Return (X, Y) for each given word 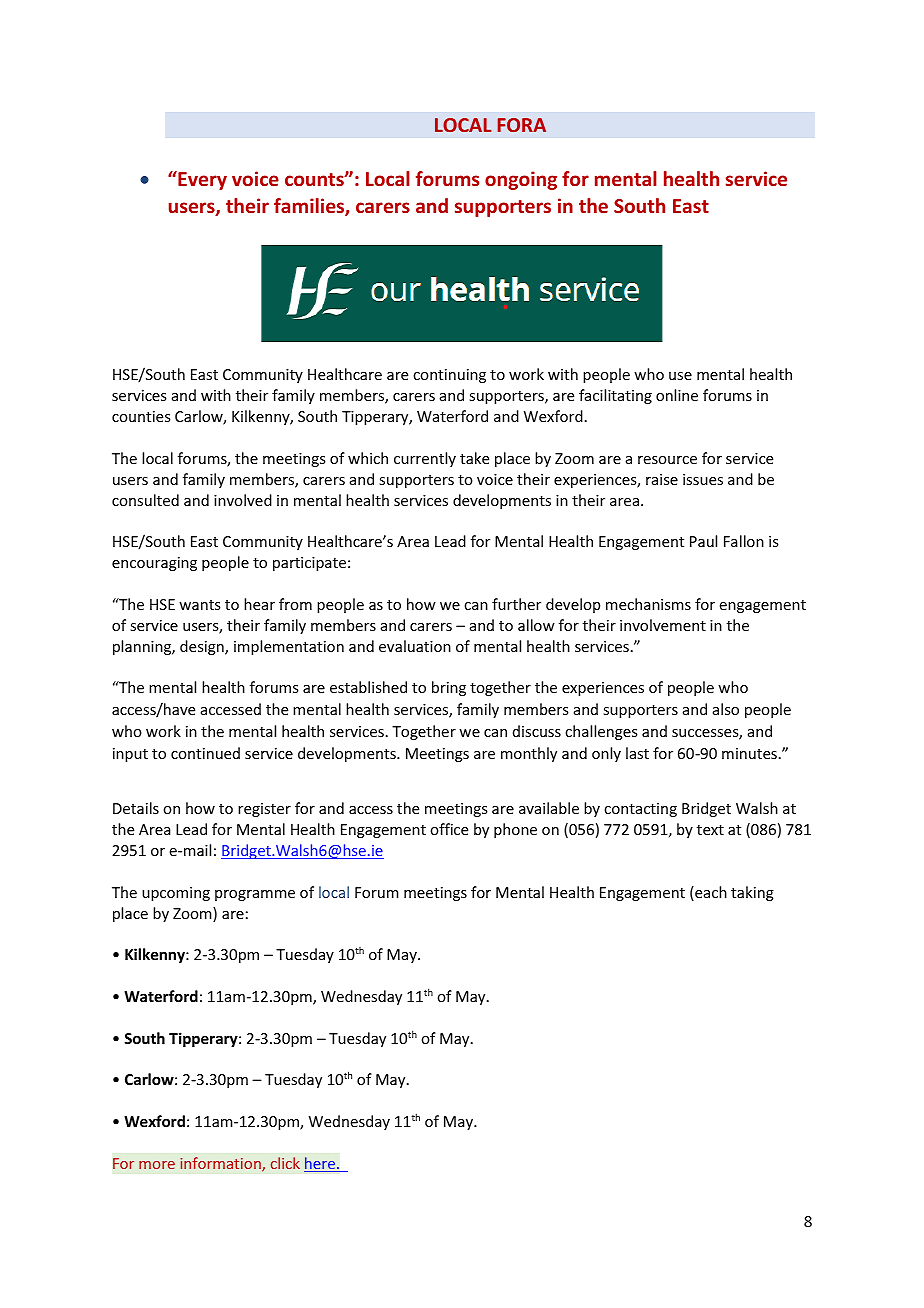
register (264, 810)
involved (243, 500)
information (221, 1164)
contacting (640, 810)
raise (662, 479)
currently (425, 459)
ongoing (521, 180)
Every (201, 180)
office (449, 829)
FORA (522, 125)
